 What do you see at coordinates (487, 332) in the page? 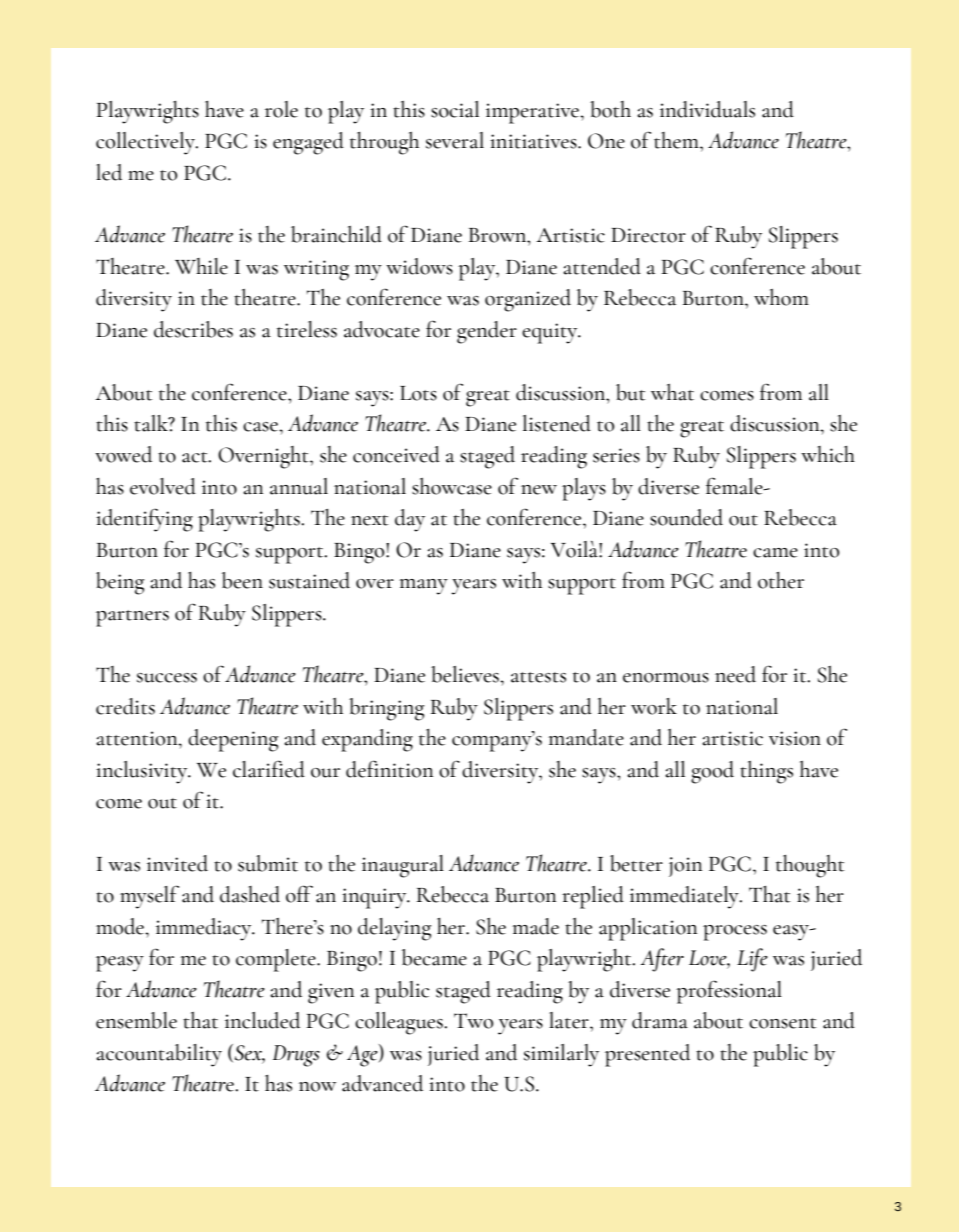
I see `gender` at bounding box center [487, 332].
